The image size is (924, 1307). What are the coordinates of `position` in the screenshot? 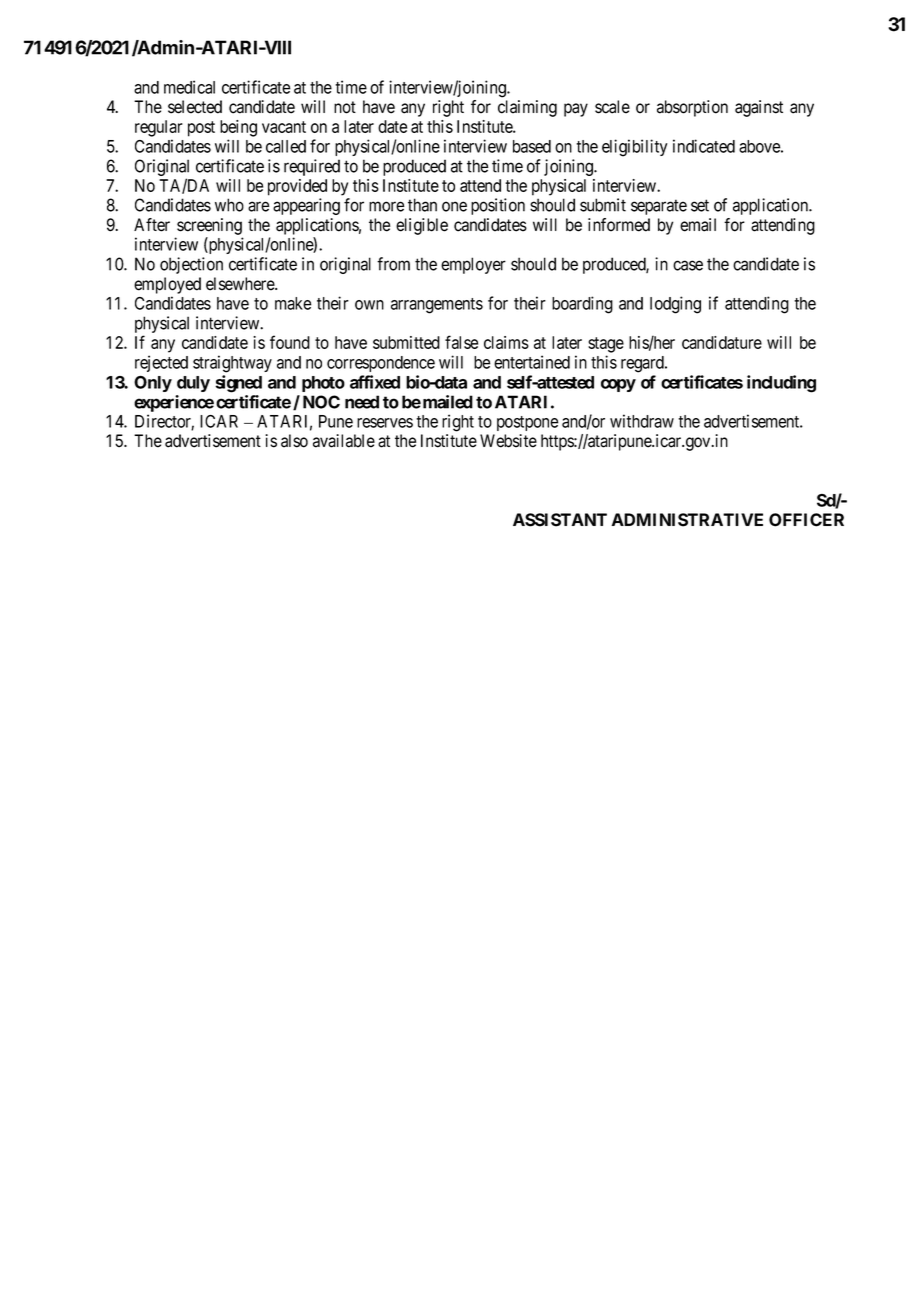 It's located at (498, 206).
